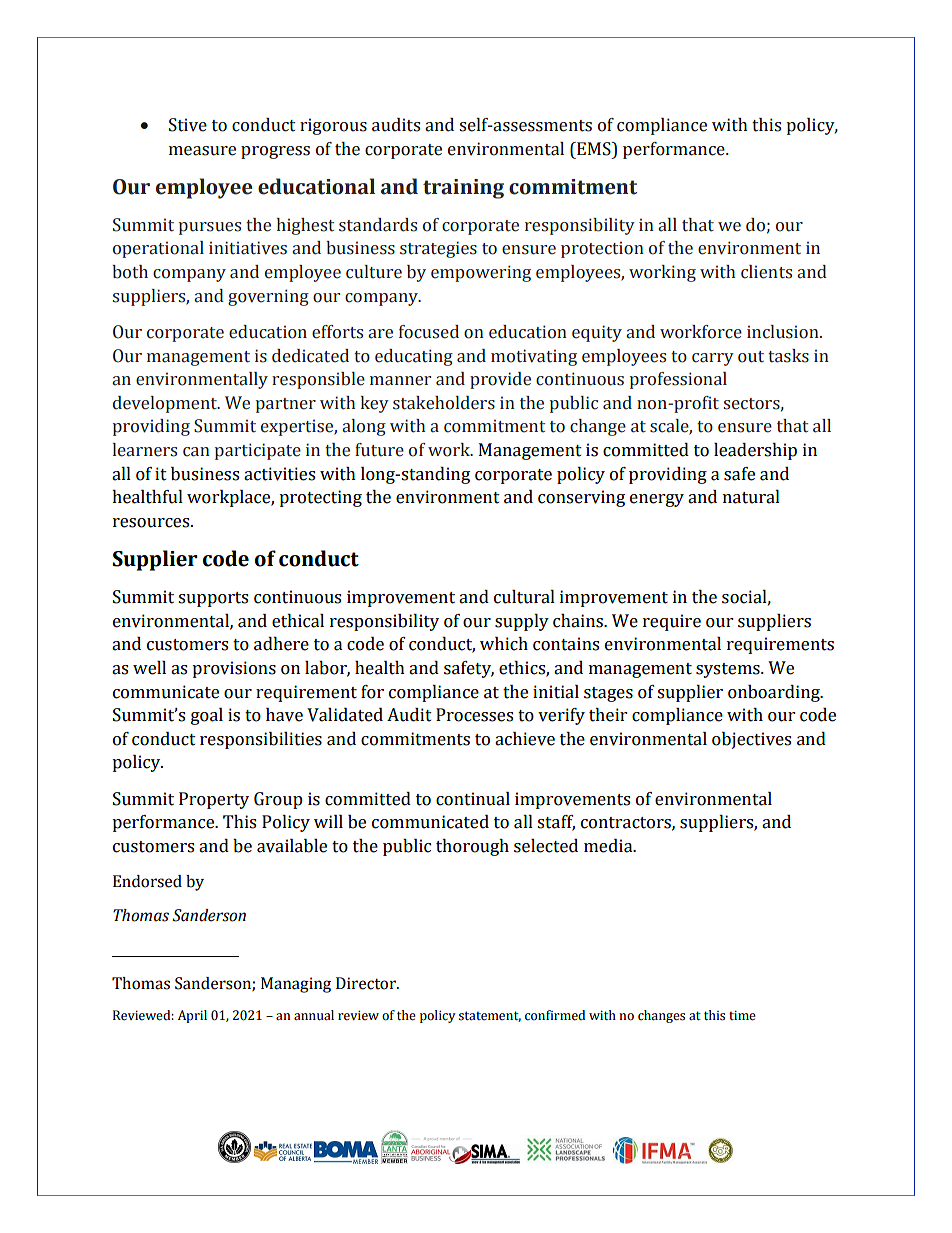 The height and width of the screenshot is (1233, 952). I want to click on continual, so click(473, 799).
